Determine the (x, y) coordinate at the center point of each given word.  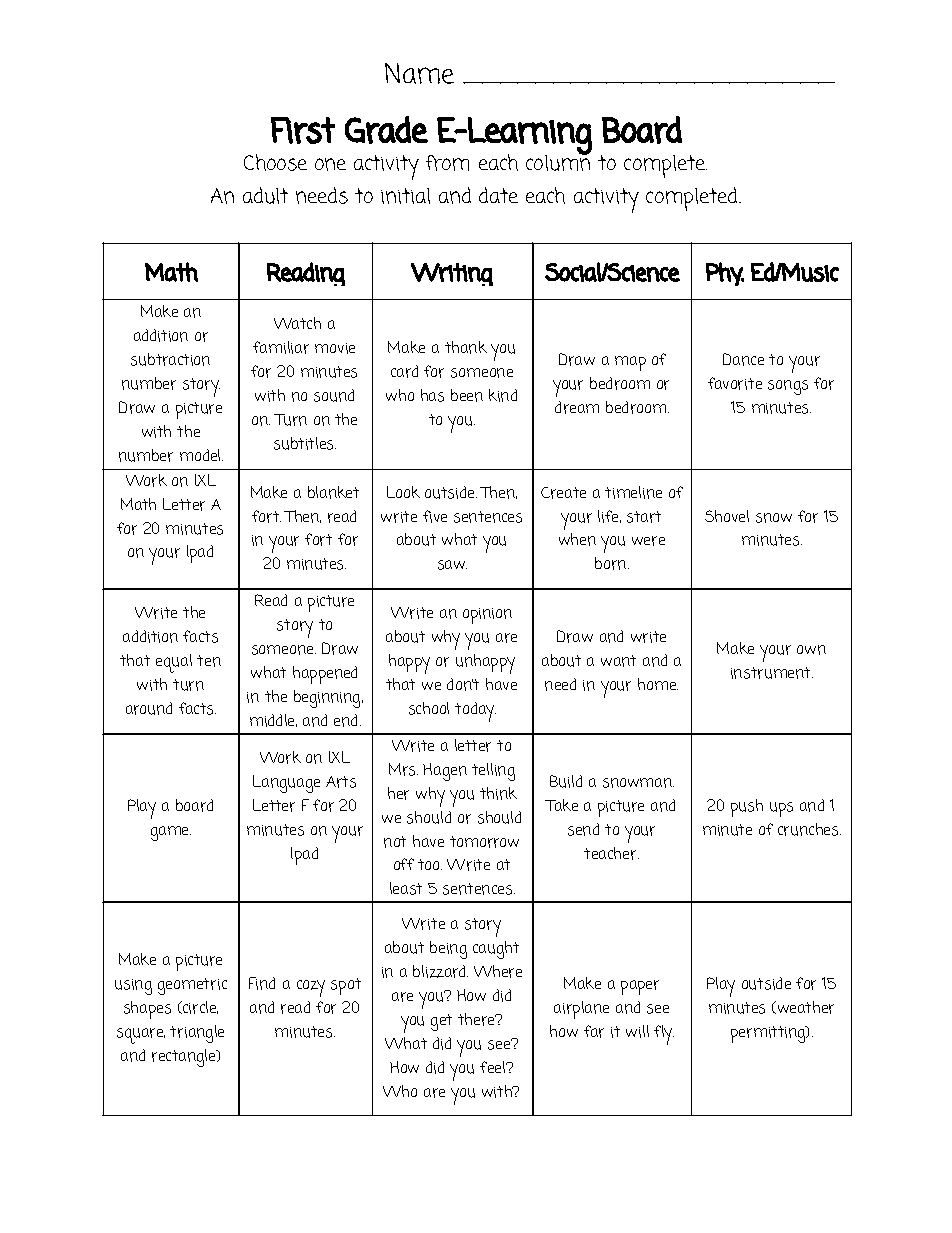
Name (419, 73)
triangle (197, 1034)
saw (452, 565)
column (558, 161)
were (648, 541)
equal (174, 663)
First (303, 130)
